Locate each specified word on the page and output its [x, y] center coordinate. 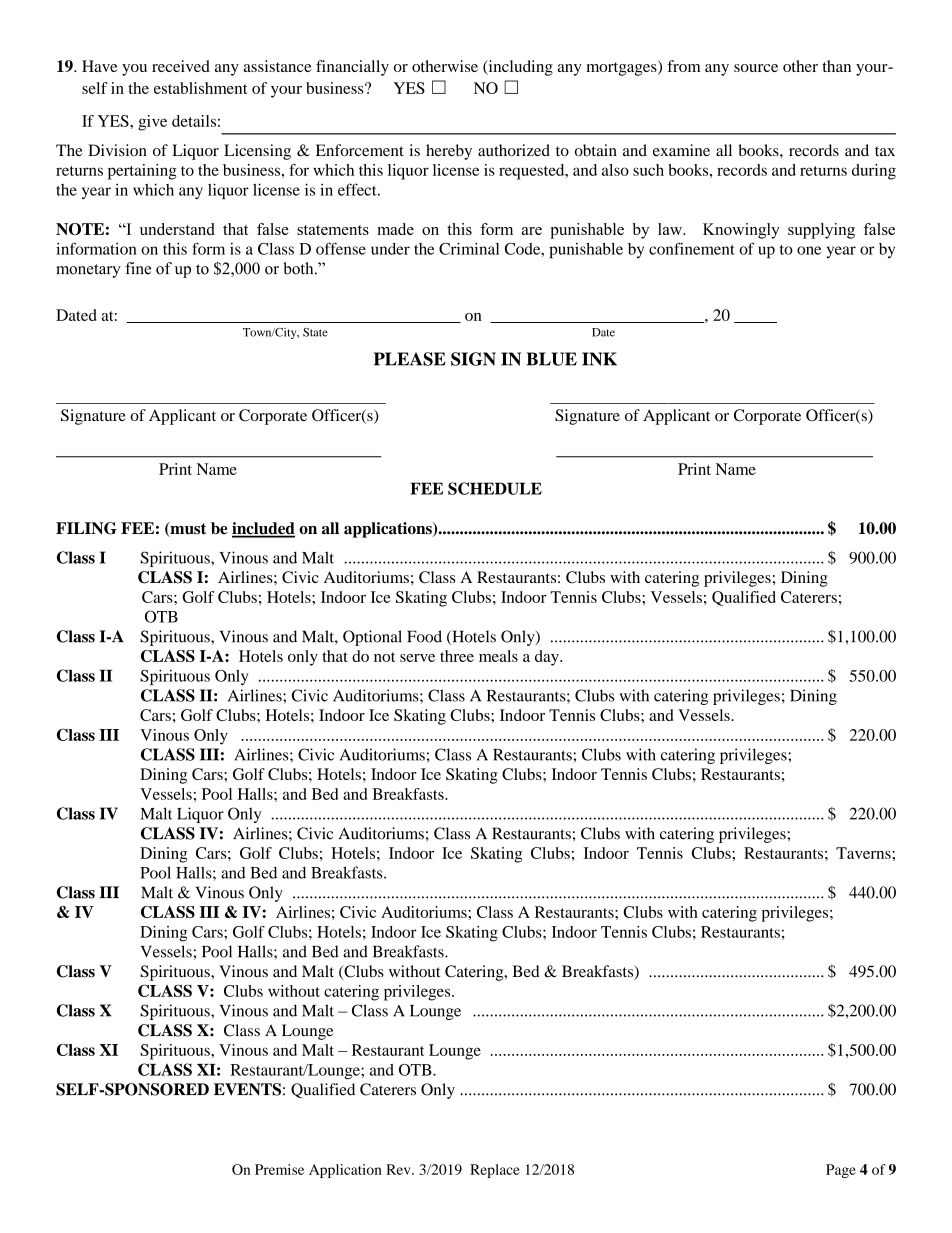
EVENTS [247, 1089]
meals [498, 656]
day [548, 658]
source [756, 68]
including [519, 68]
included [263, 529]
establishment [200, 88]
